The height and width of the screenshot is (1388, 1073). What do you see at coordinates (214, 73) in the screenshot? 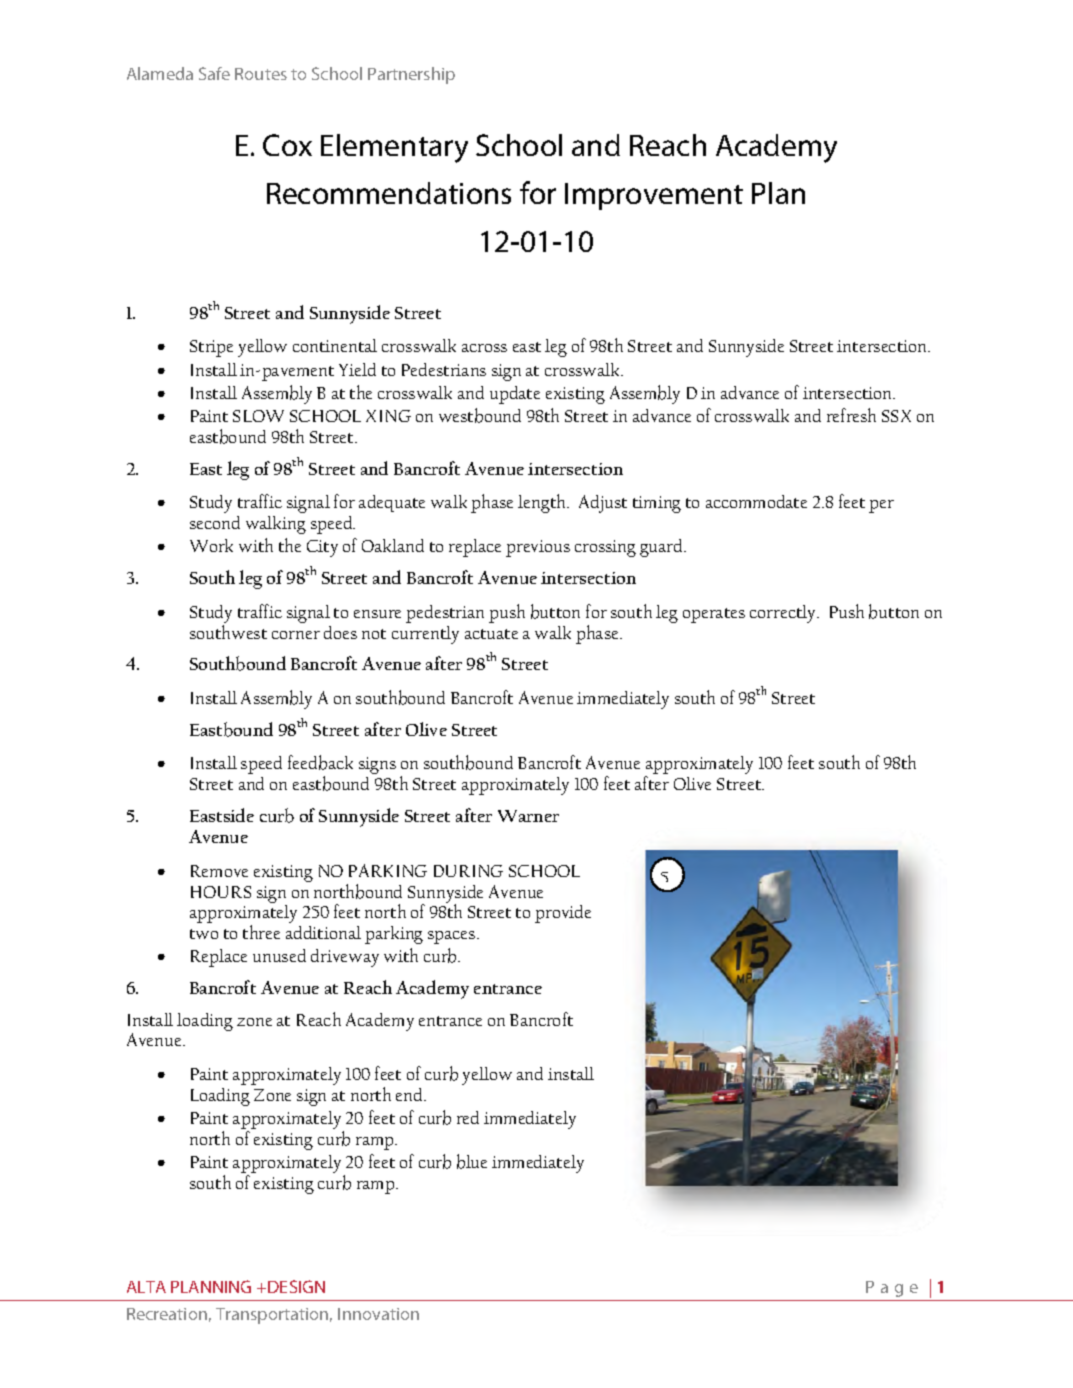
I see `Safe` at bounding box center [214, 73].
